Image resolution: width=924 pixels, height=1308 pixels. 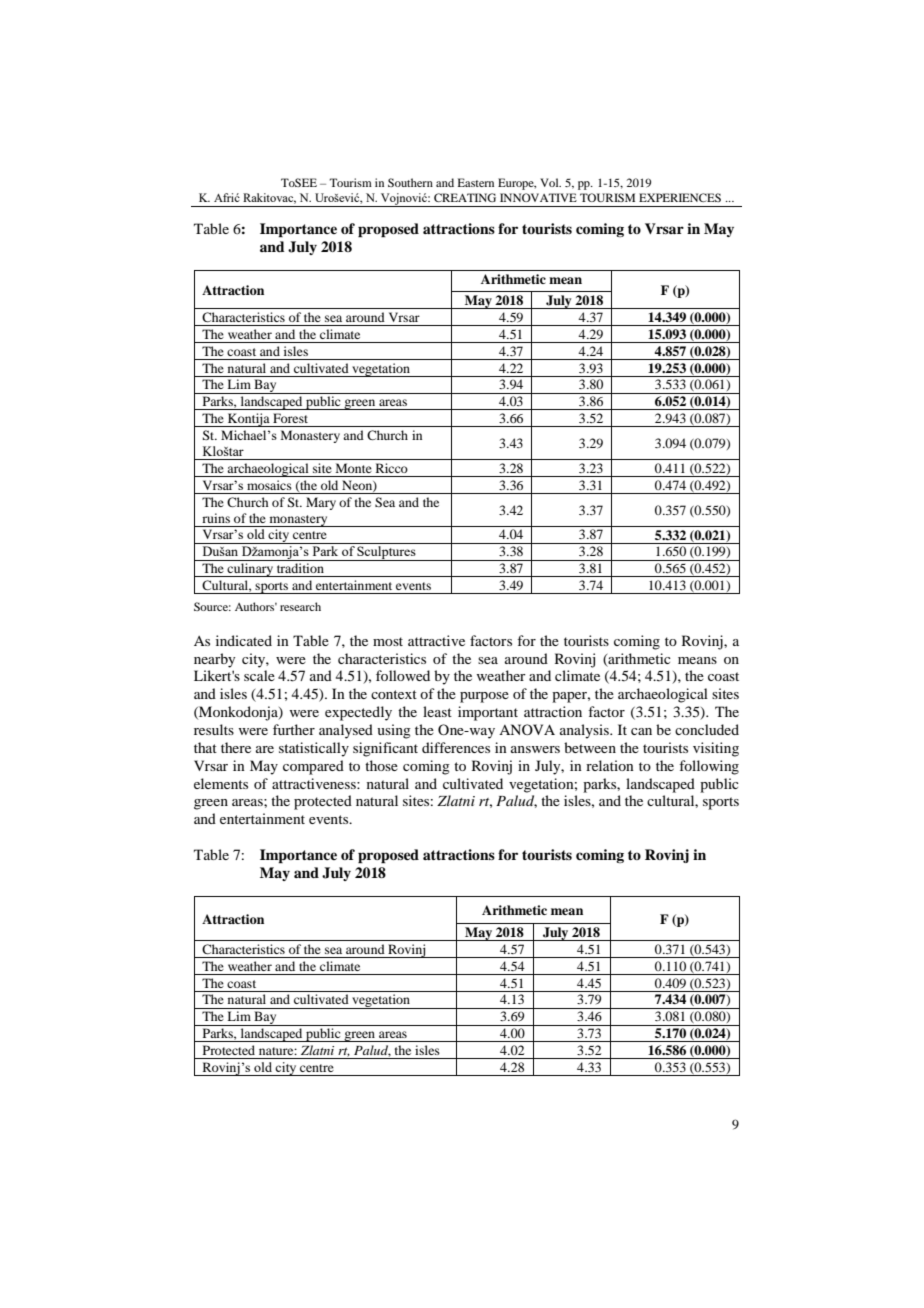 I want to click on context, so click(x=394, y=694).
